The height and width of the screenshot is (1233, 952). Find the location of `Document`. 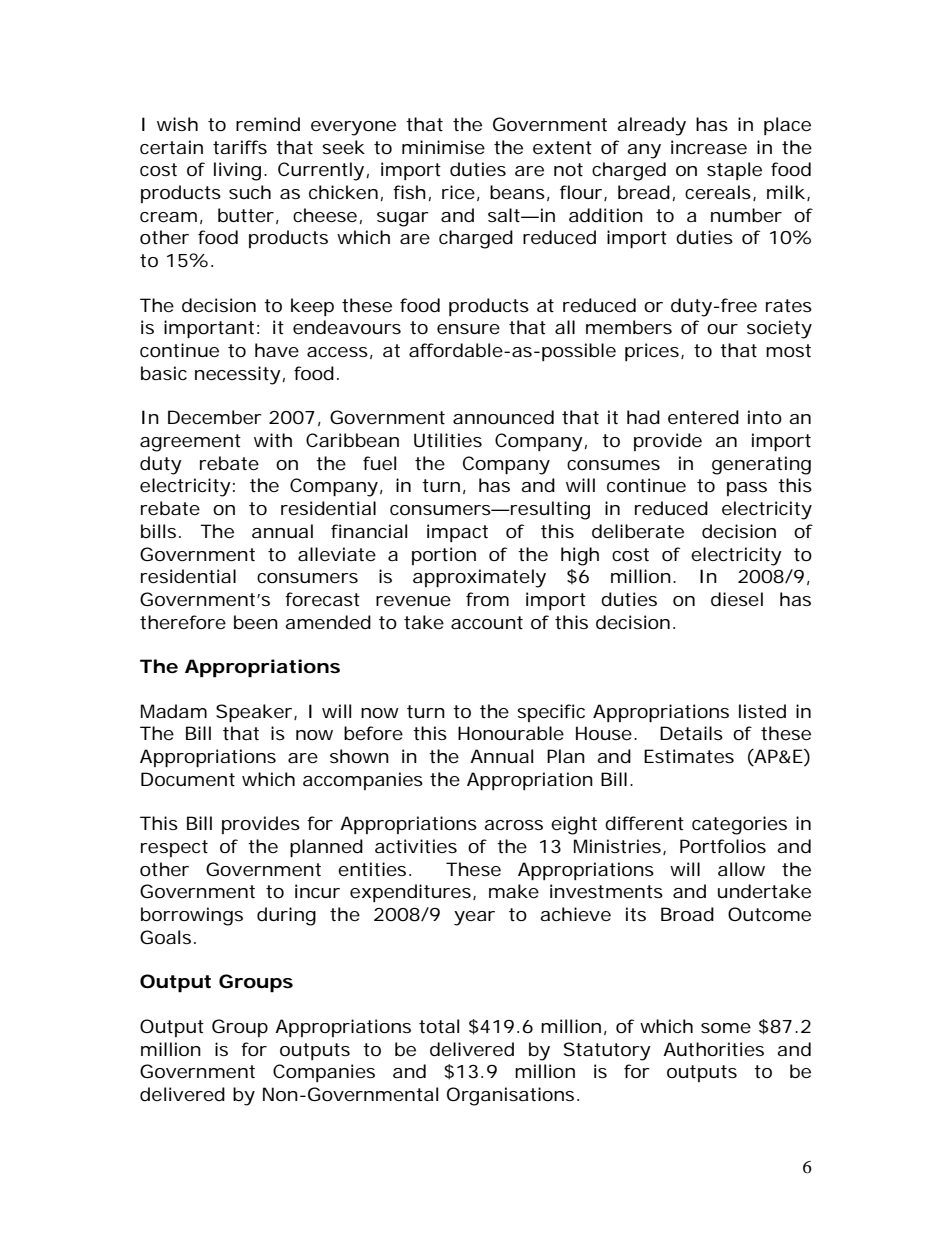

Document is located at coordinates (188, 779).
